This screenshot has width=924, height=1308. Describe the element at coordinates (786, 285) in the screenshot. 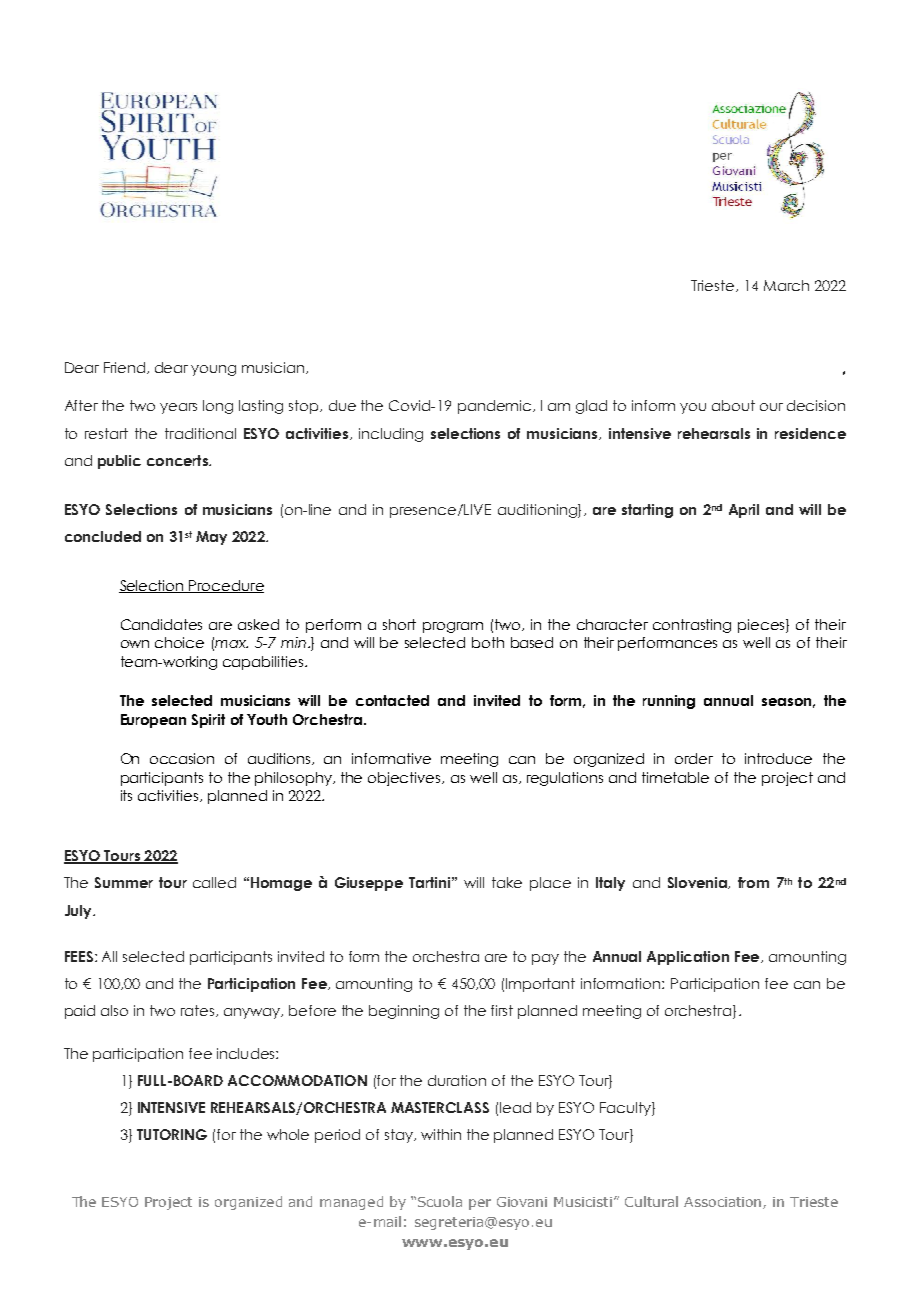

I see `March` at that location.
